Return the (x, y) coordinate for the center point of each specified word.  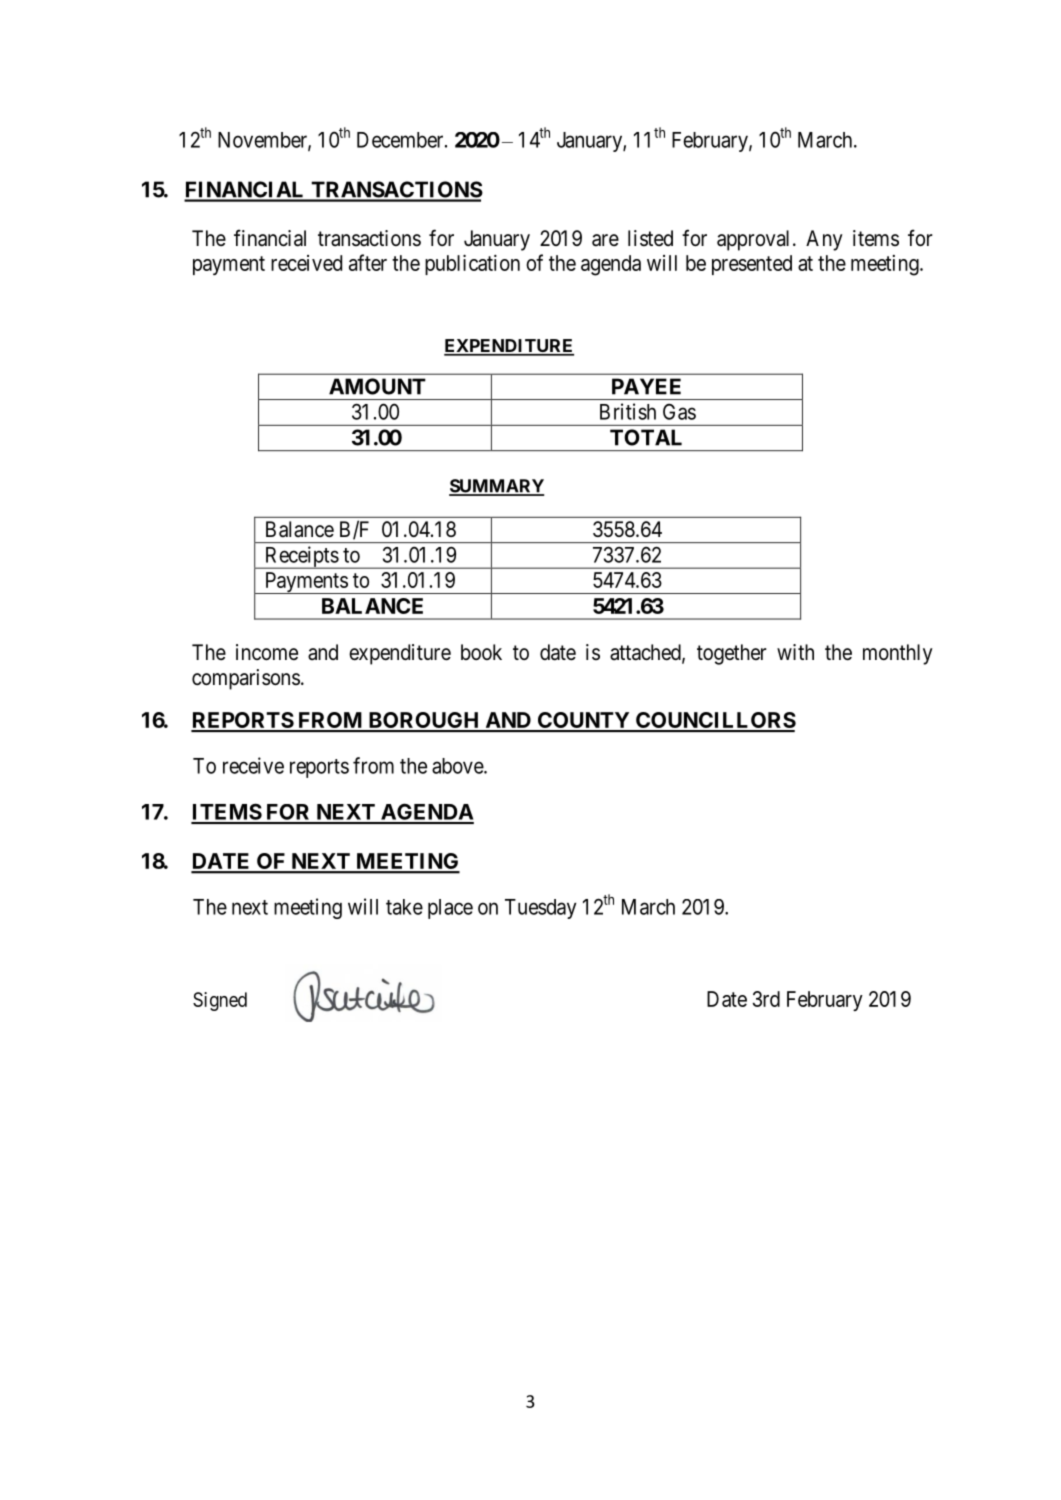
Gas (679, 411)
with (795, 652)
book (481, 652)
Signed (220, 1001)
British (628, 411)
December (401, 140)
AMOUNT (377, 386)
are (605, 240)
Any (824, 240)
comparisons (246, 679)
